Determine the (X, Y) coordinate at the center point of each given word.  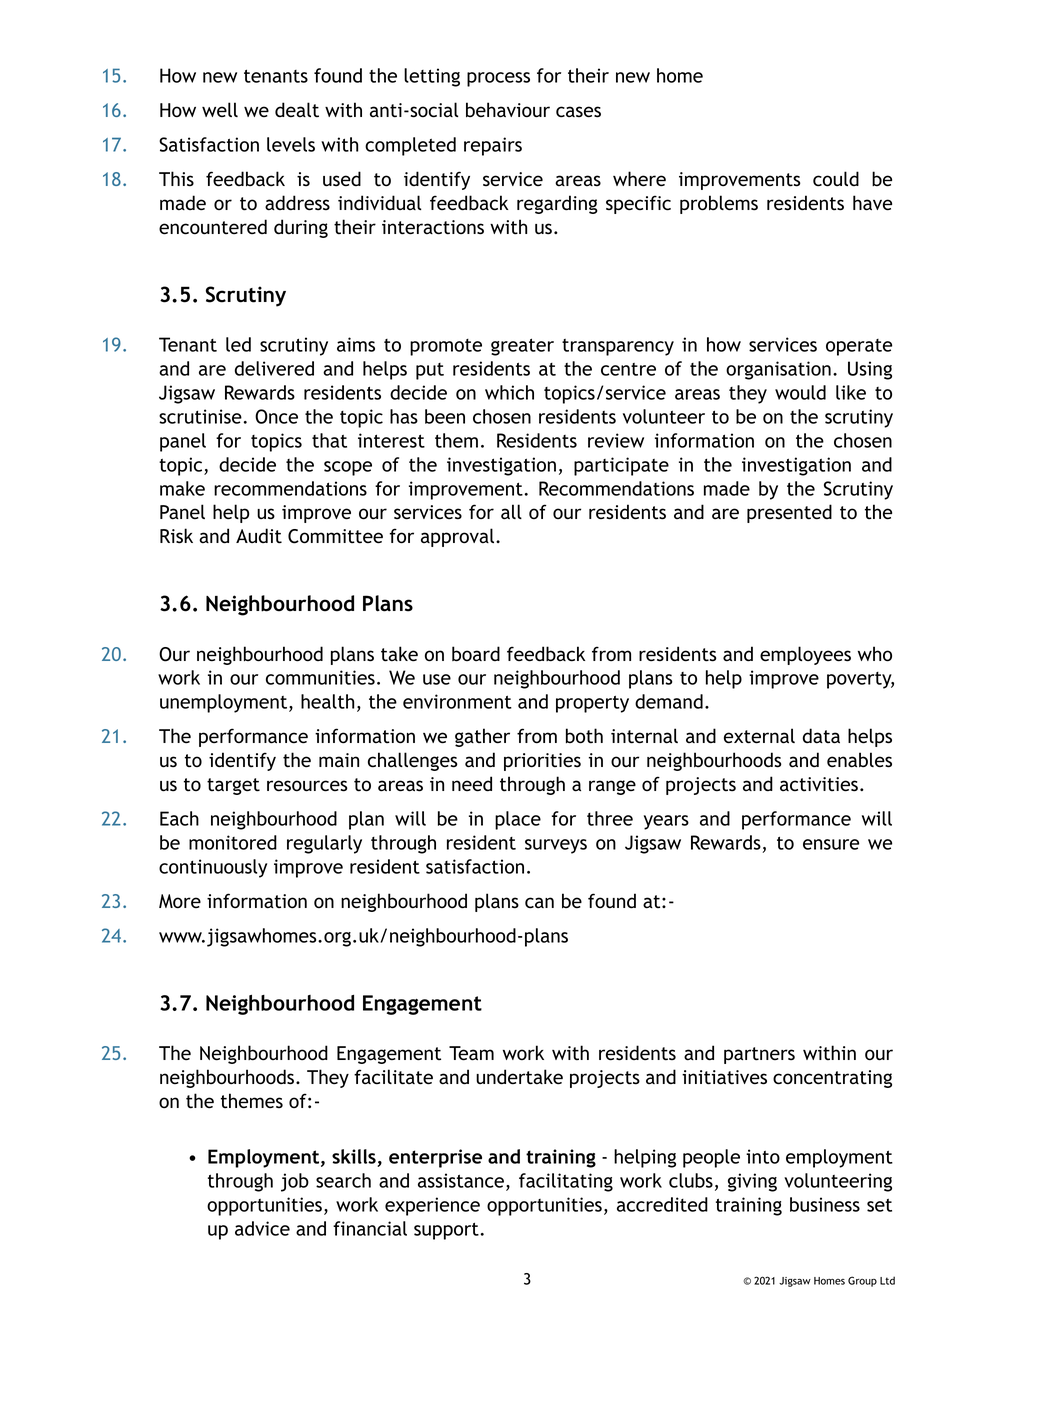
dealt (297, 110)
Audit (259, 536)
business (825, 1204)
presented (789, 513)
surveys (556, 846)
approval (457, 537)
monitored (233, 842)
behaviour (508, 110)
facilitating (566, 1182)
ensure (831, 844)
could (836, 179)
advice (262, 1228)
